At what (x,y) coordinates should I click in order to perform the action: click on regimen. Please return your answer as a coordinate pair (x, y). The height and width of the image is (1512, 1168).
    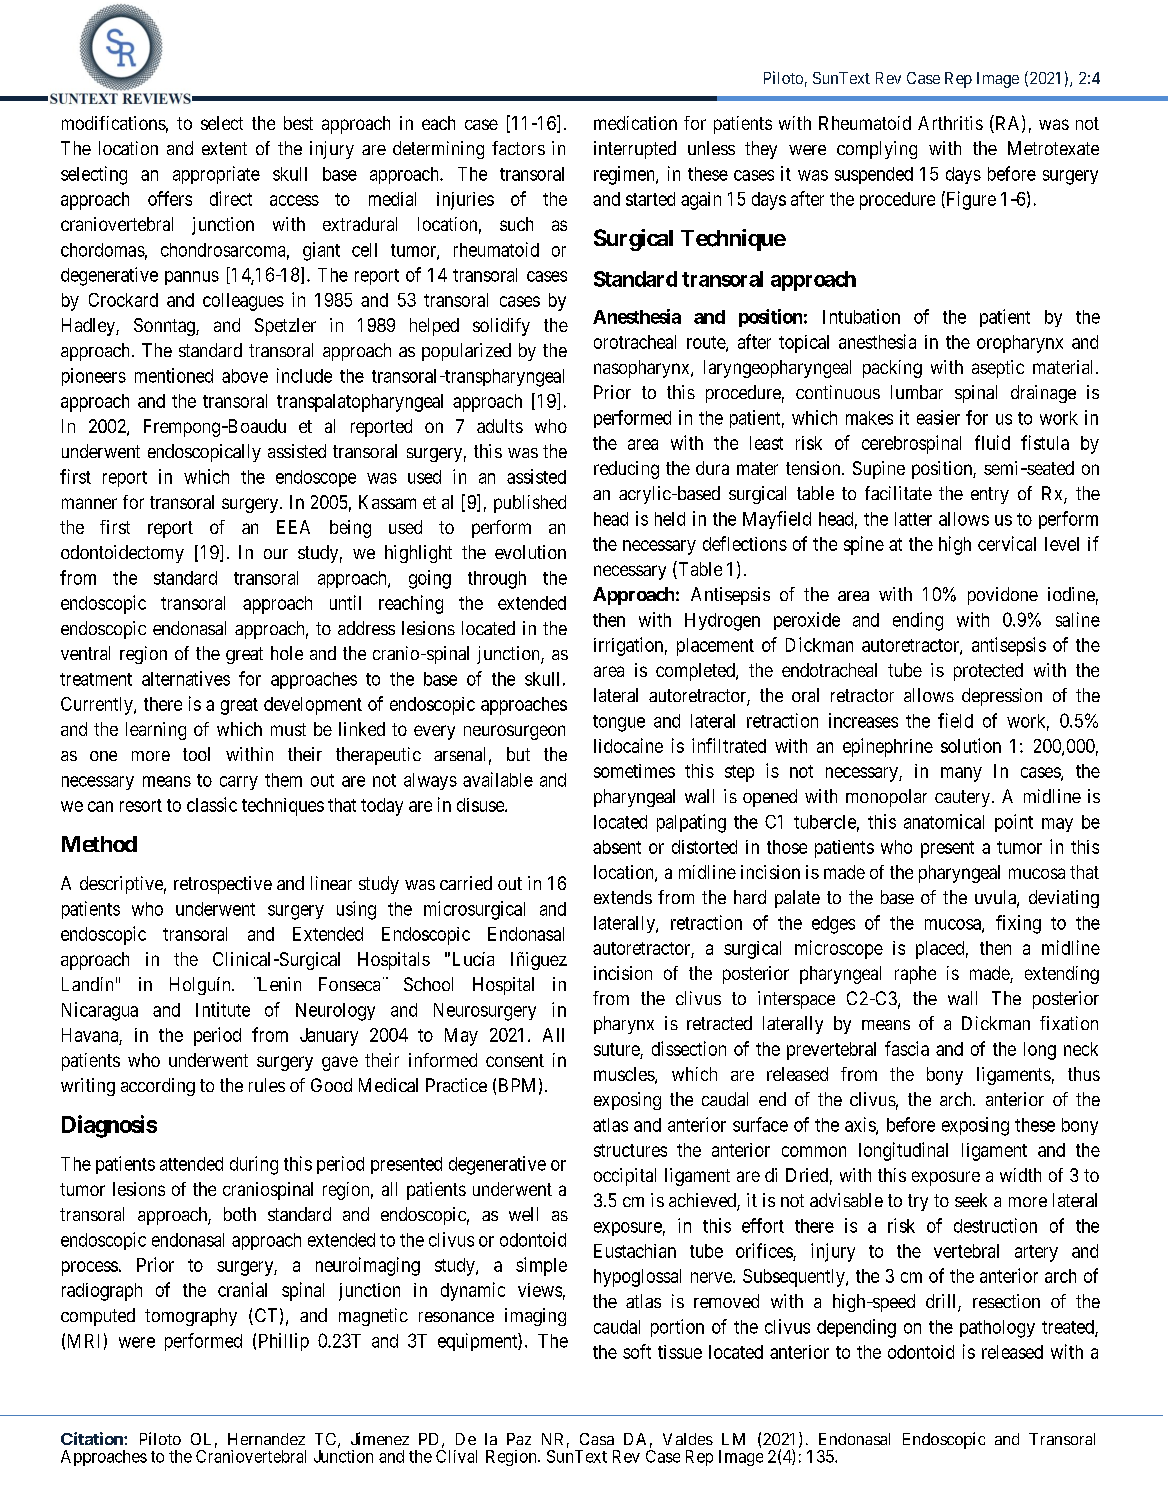
    Looking at the image, I should click on (625, 175).
